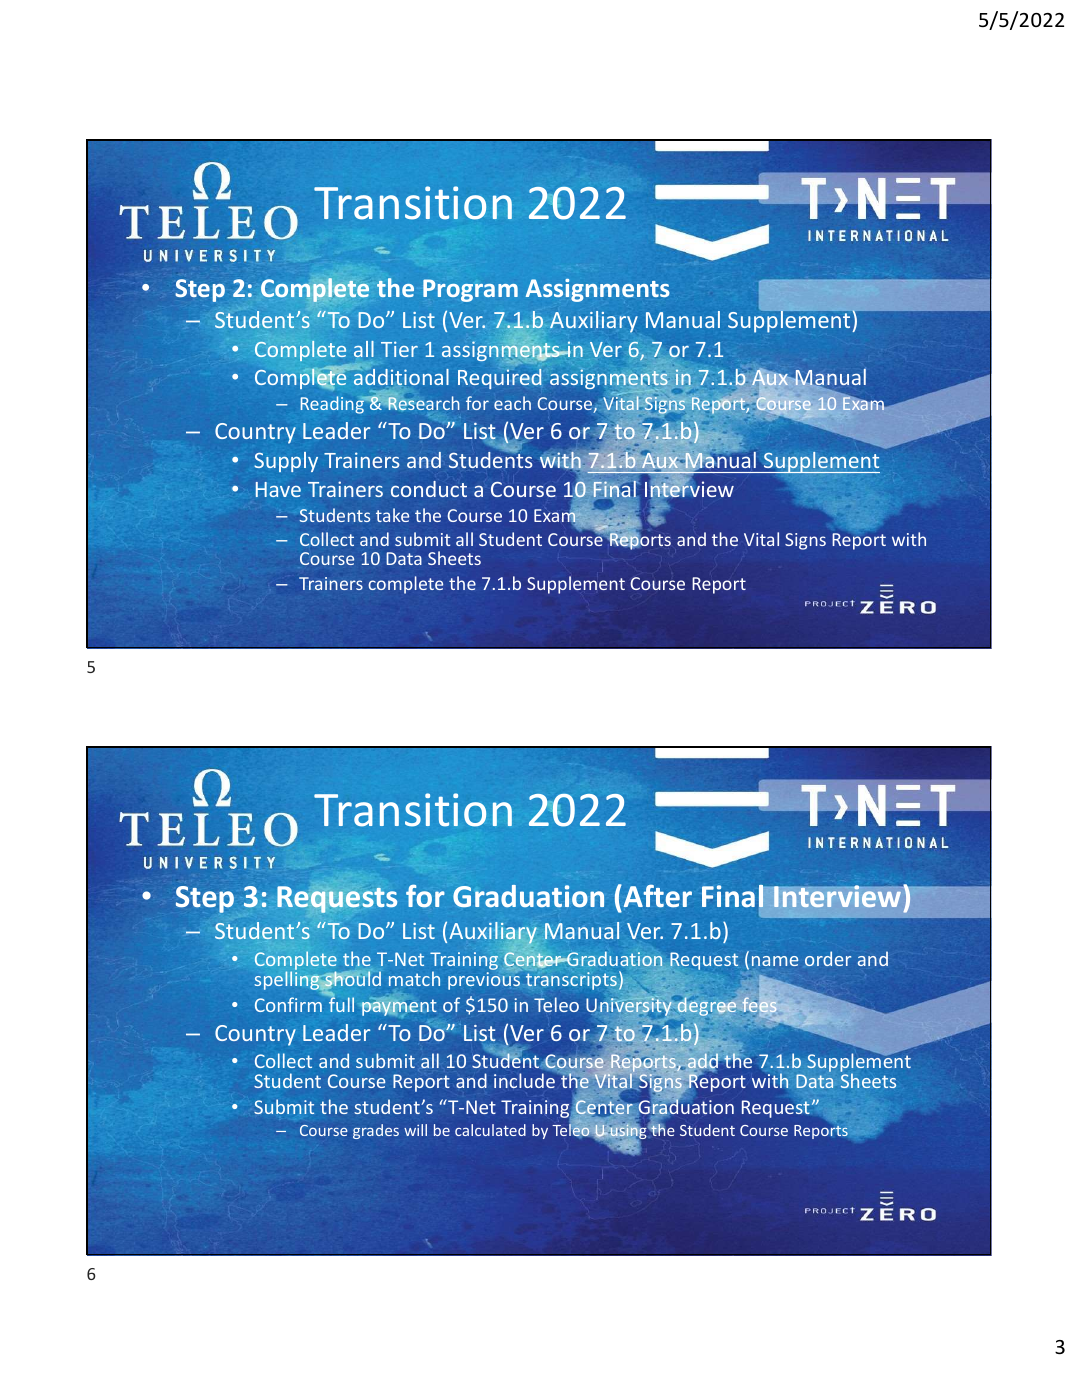 The height and width of the screenshot is (1395, 1078). I want to click on name, so click(775, 961).
